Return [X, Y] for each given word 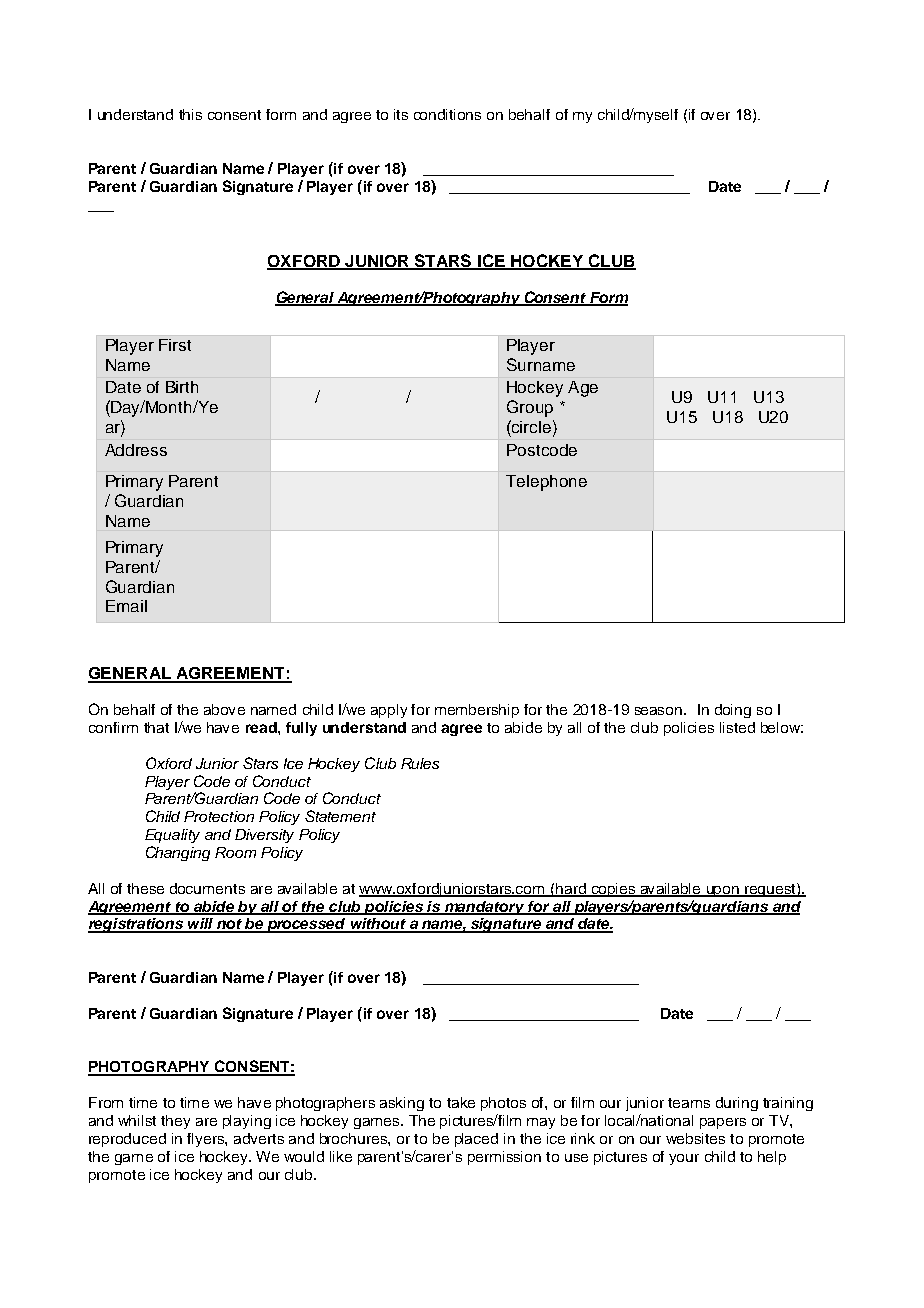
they [175, 1122]
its [401, 114]
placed [476, 1140]
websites [695, 1138]
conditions [447, 114]
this [190, 114]
